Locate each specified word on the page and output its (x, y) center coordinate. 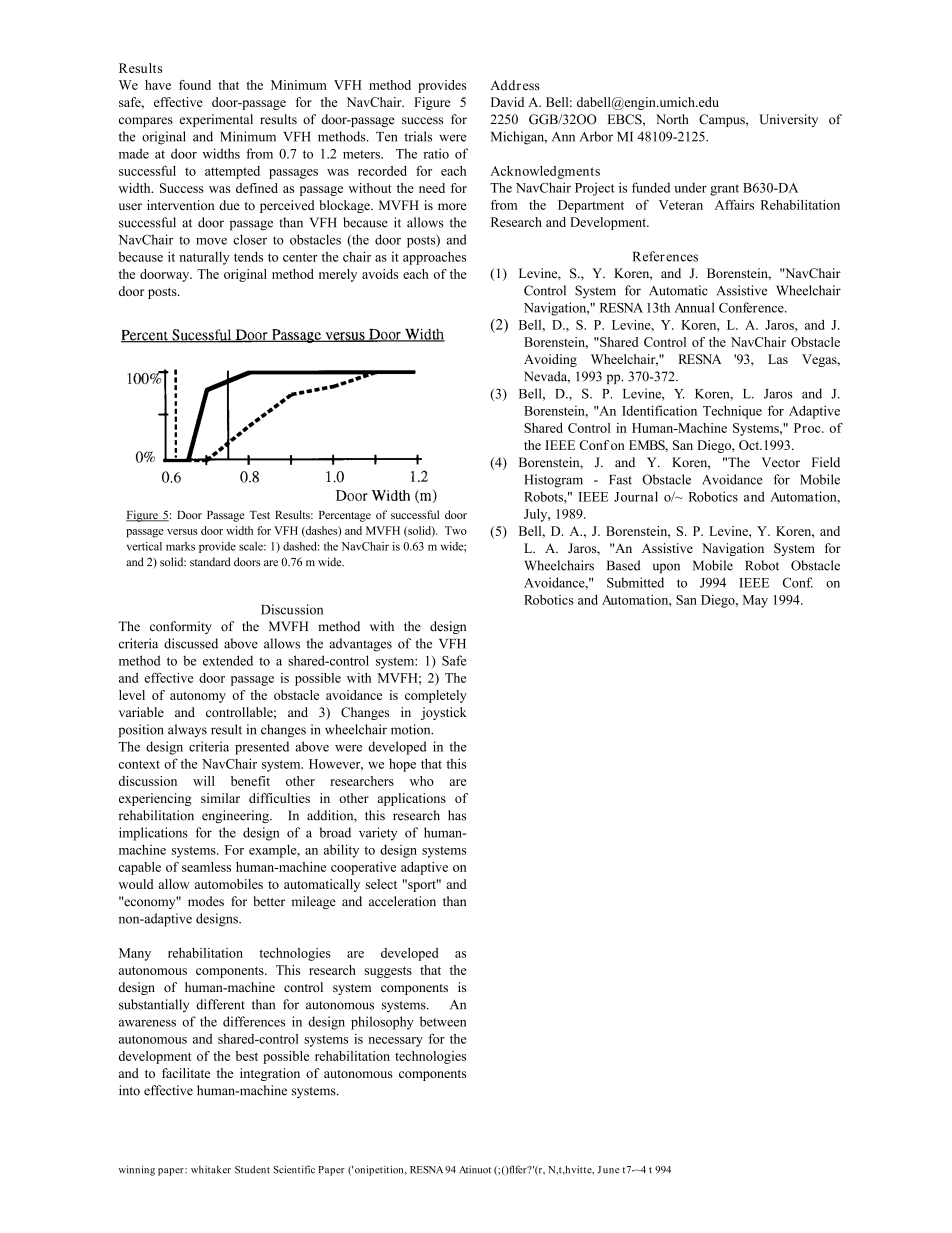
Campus (723, 120)
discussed (191, 643)
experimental (216, 120)
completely (436, 696)
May (755, 601)
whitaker (211, 1170)
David (507, 102)
